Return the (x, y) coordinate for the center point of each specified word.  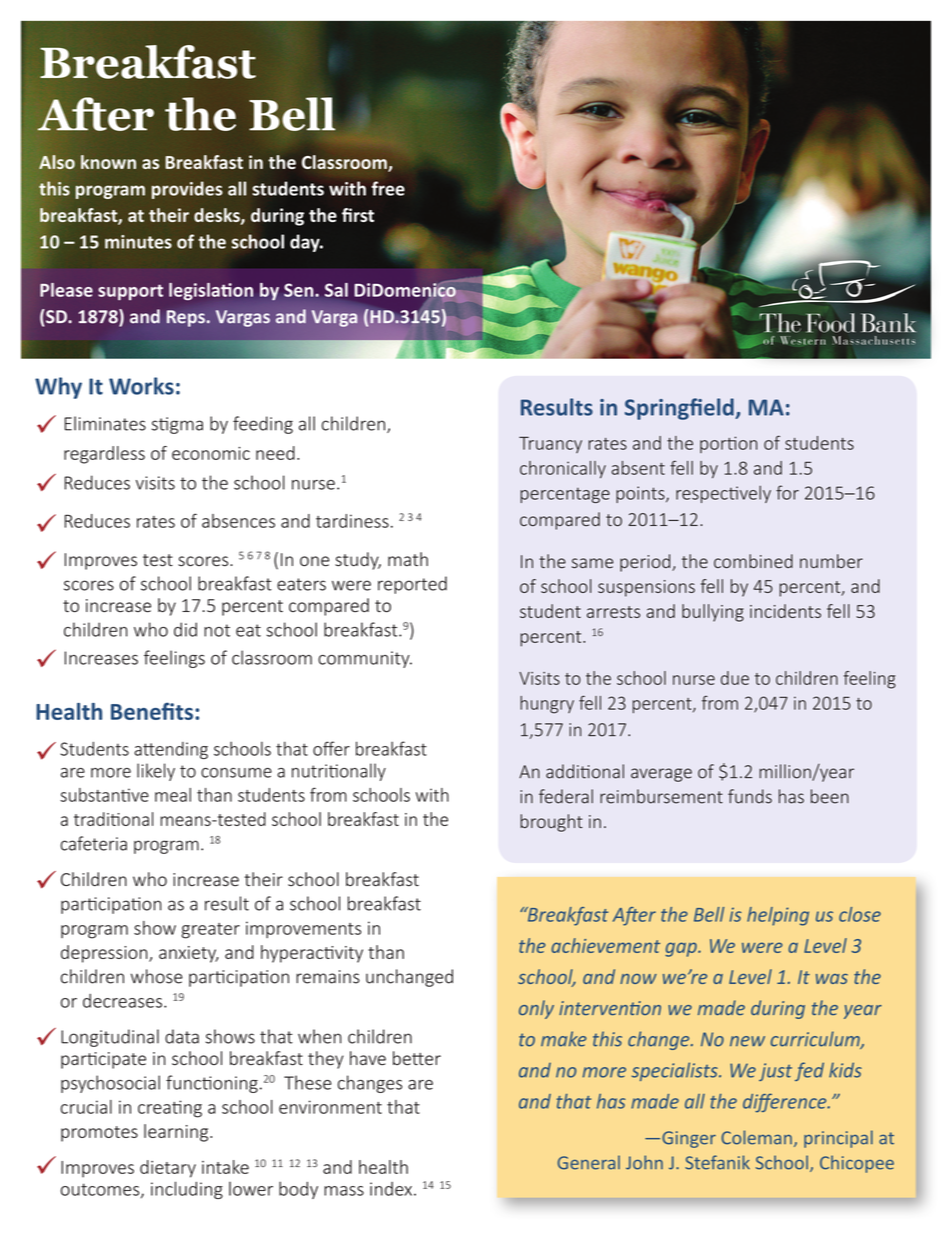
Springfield (680, 409)
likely (156, 772)
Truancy (550, 444)
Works (141, 386)
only (536, 1009)
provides (187, 190)
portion (728, 444)
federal (566, 796)
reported (412, 585)
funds (750, 796)
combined (753, 561)
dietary (168, 1169)
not (217, 630)
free (388, 188)
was (832, 979)
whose (157, 976)
